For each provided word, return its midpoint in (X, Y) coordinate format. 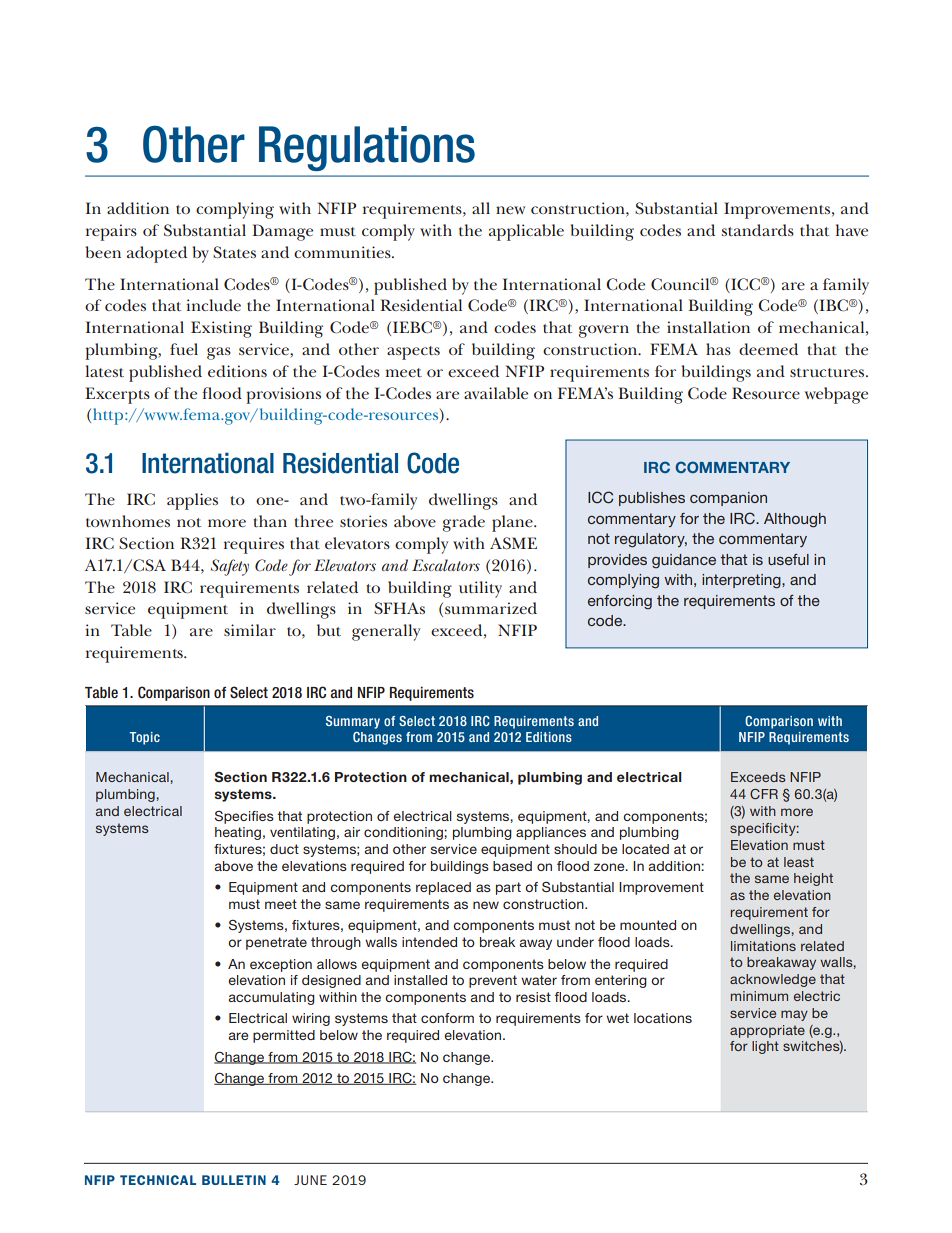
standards (758, 230)
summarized (491, 608)
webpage (836, 395)
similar (250, 630)
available (496, 393)
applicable (526, 232)
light (765, 1047)
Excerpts (117, 395)
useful (788, 559)
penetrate (276, 943)
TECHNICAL (158, 1180)
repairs (111, 232)
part (508, 888)
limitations (763, 946)
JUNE (310, 1180)
